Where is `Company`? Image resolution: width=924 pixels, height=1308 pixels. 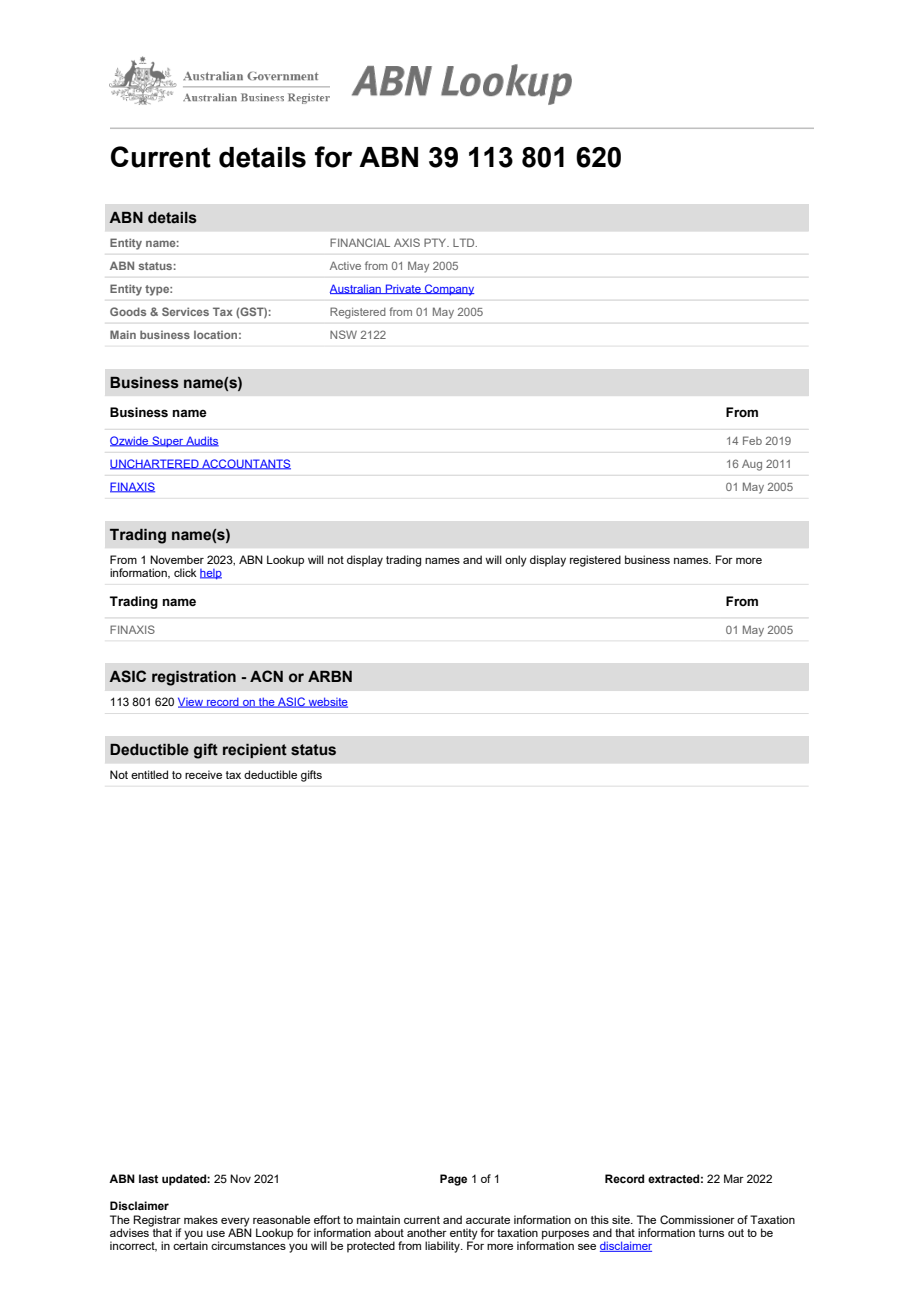
Company is located at coordinates (448, 290).
